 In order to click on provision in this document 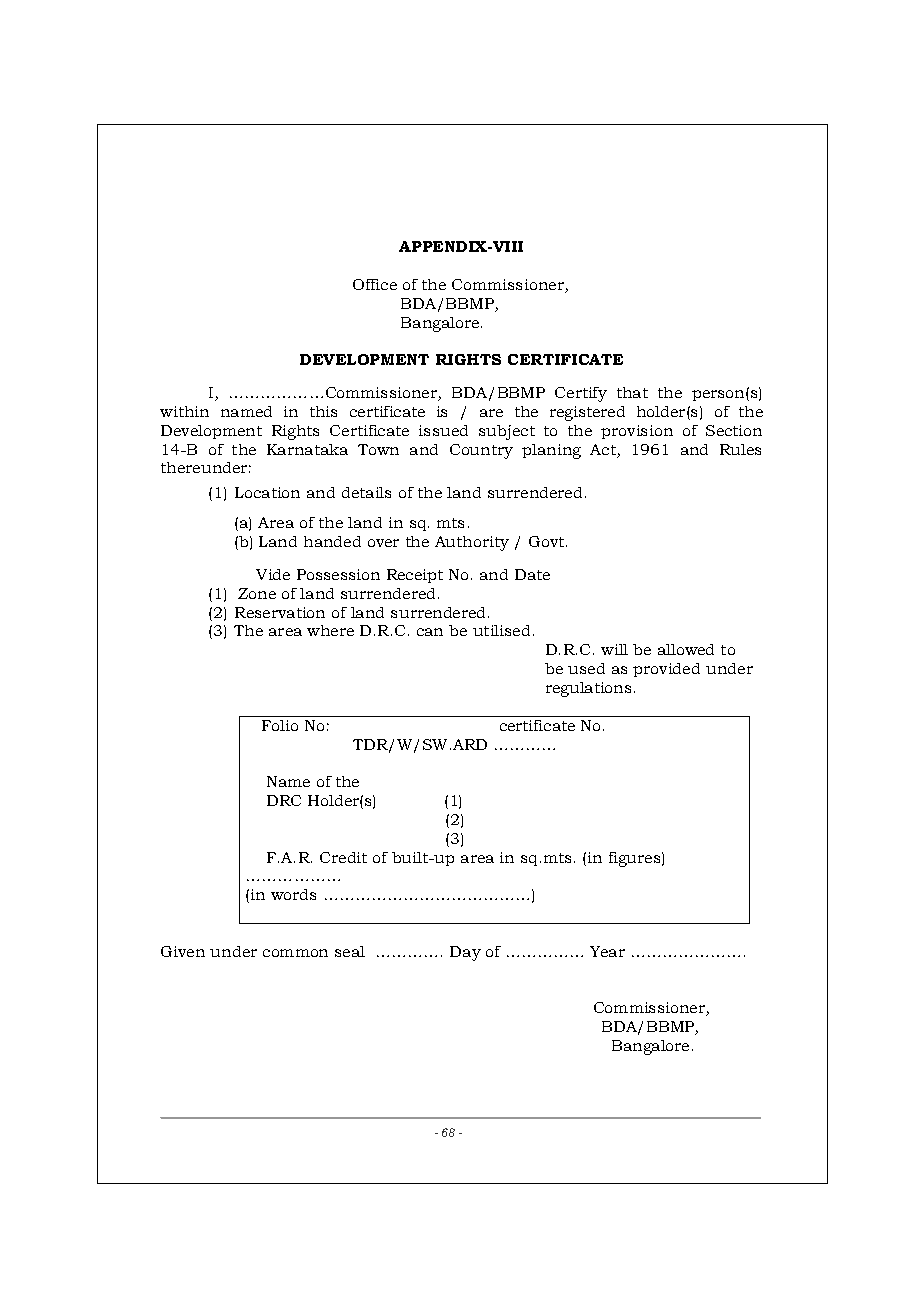, I will do `click(637, 432)`.
